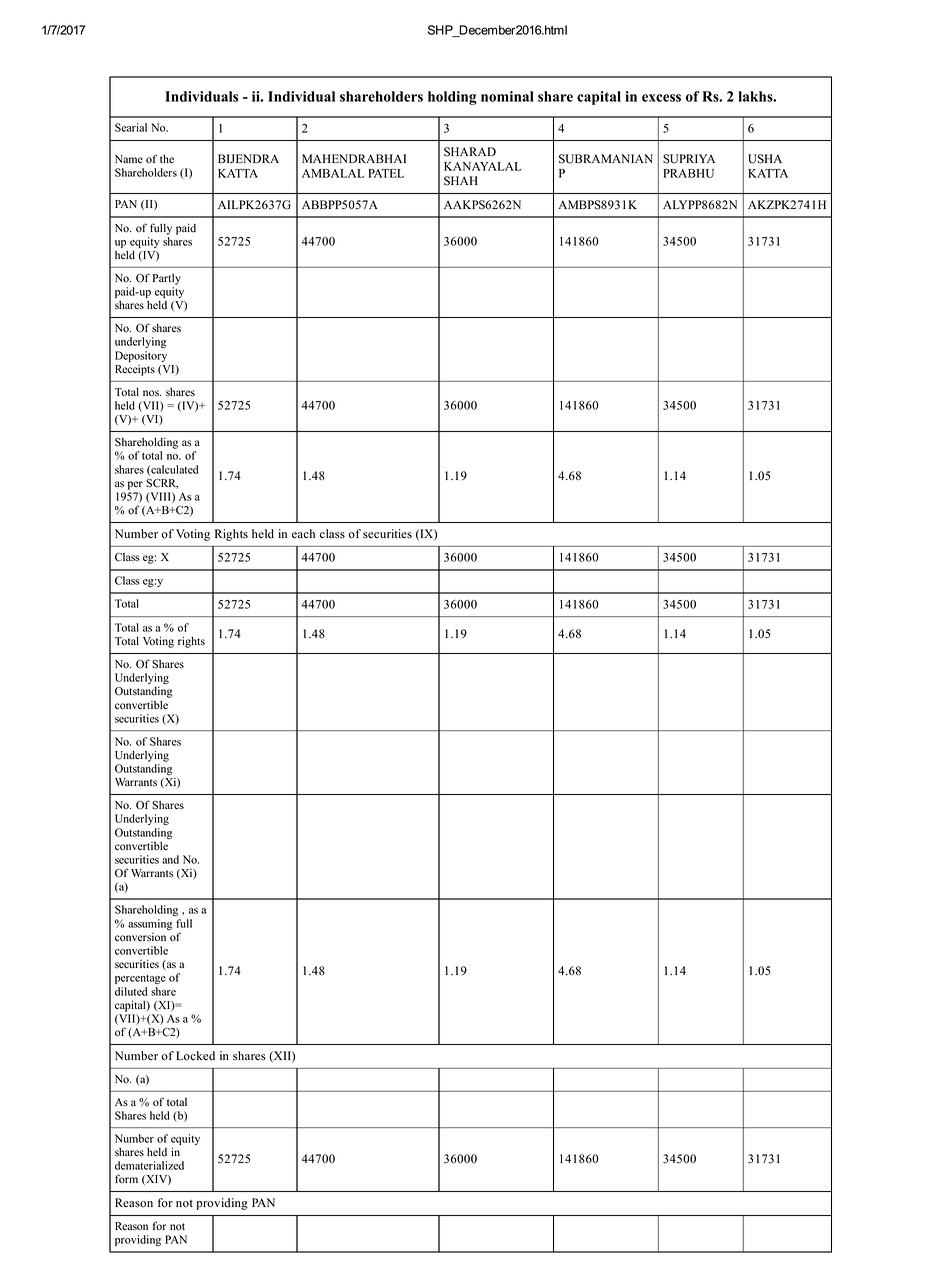 The height and width of the screenshot is (1288, 940). I want to click on assuming, so click(150, 924).
